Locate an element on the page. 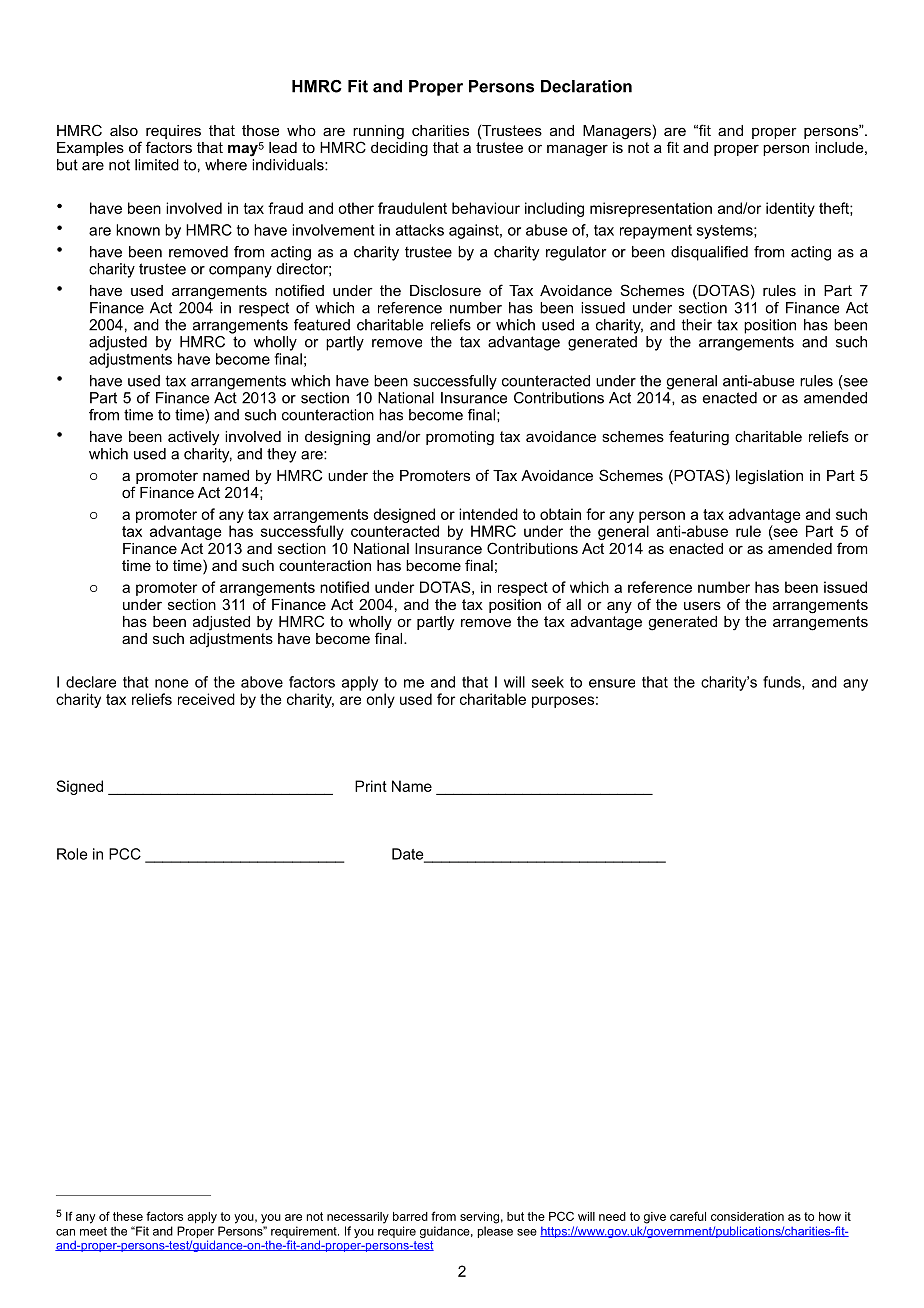 The image size is (924, 1308). these is located at coordinates (128, 1216).
